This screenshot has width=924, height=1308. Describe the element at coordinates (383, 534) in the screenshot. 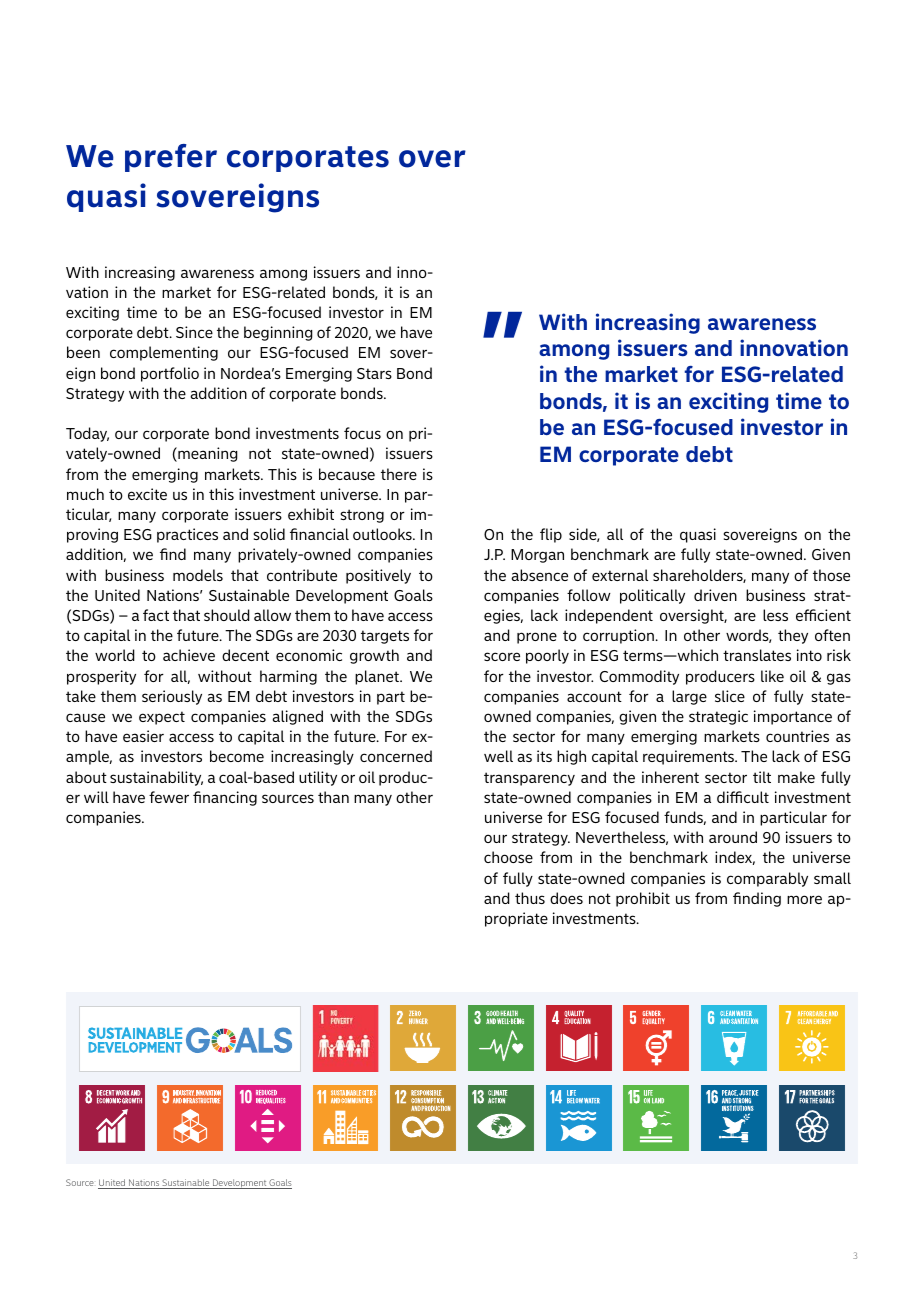

I see `outlooks` at that location.
